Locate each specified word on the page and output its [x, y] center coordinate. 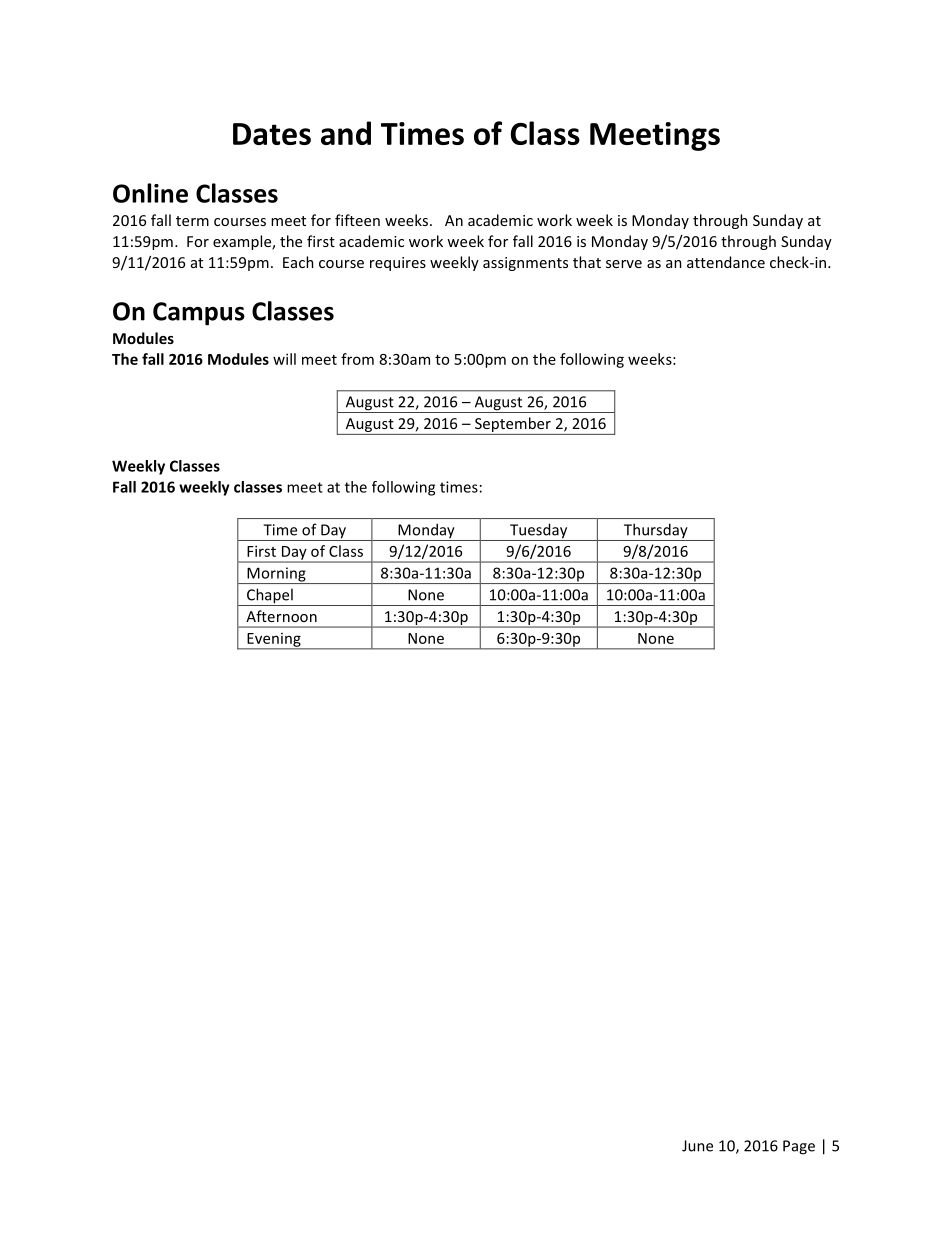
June [697, 1146]
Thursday [655, 532]
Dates [272, 134]
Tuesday [539, 532]
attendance [726, 262]
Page [799, 1147]
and [346, 133]
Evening [274, 641]
